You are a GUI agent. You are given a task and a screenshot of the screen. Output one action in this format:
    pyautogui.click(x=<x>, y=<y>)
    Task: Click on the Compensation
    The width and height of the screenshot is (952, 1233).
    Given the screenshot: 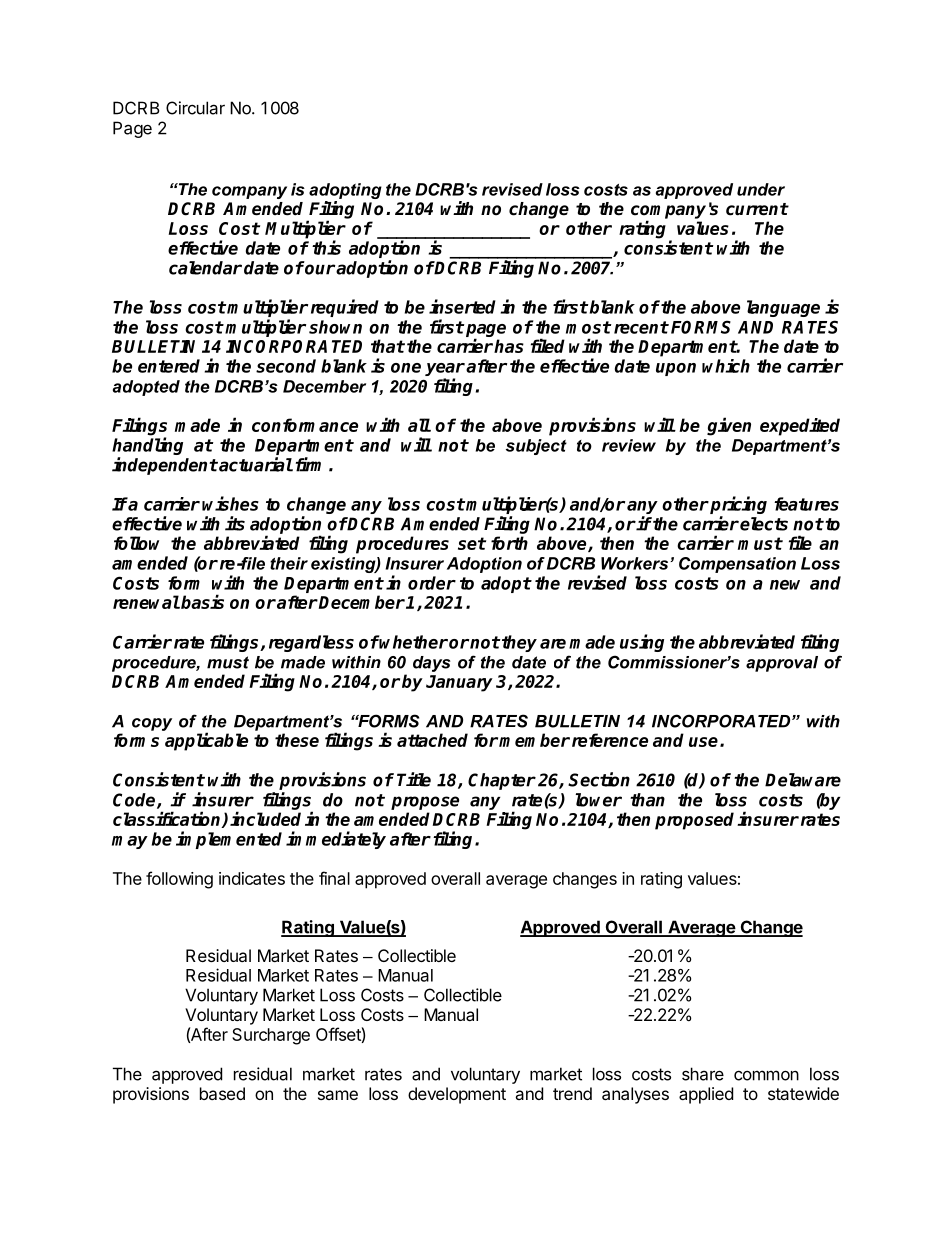 What is the action you would take?
    pyautogui.click(x=737, y=565)
